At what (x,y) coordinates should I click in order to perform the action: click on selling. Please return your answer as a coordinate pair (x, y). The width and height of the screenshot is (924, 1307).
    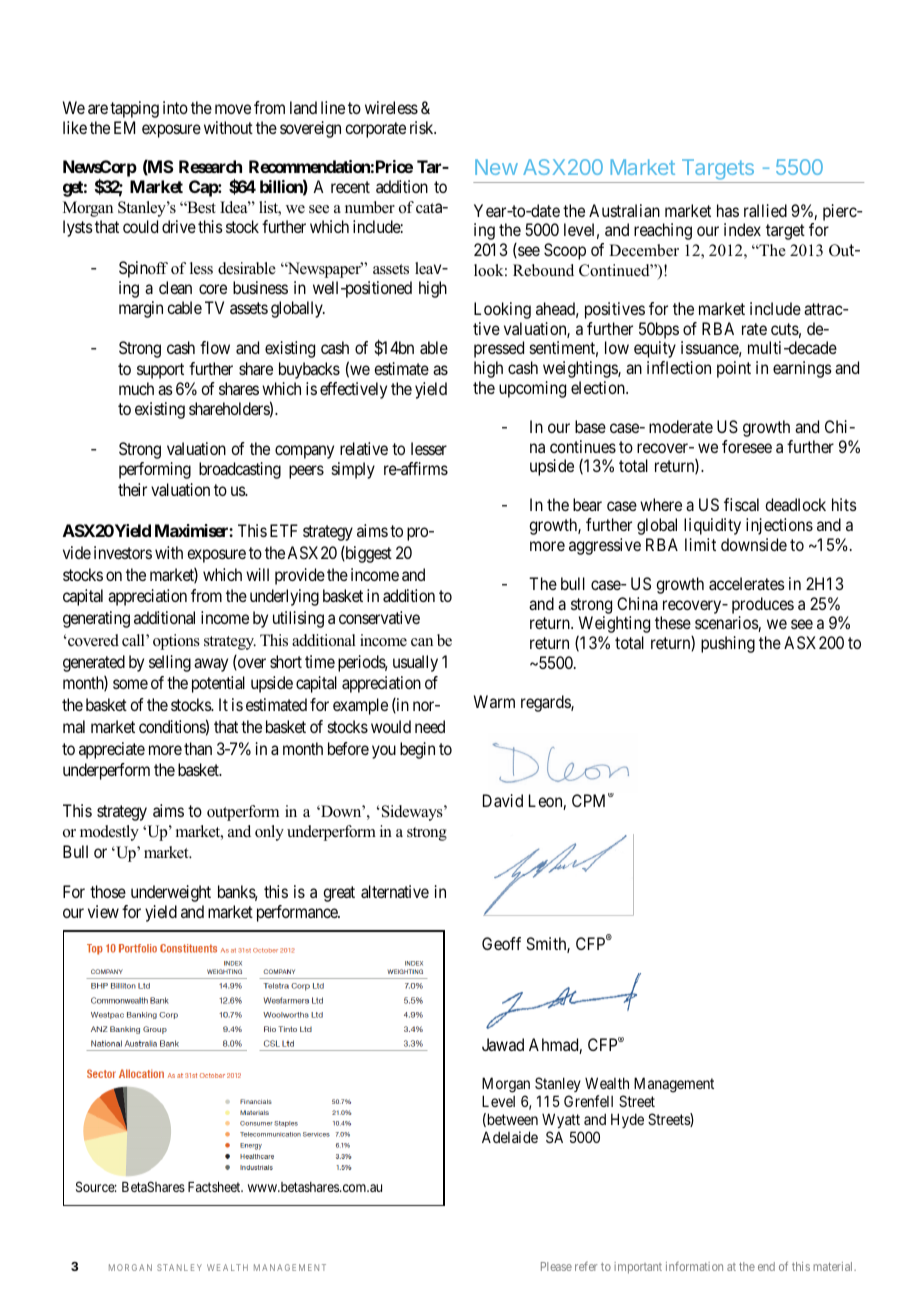
    Looking at the image, I should click on (170, 663).
